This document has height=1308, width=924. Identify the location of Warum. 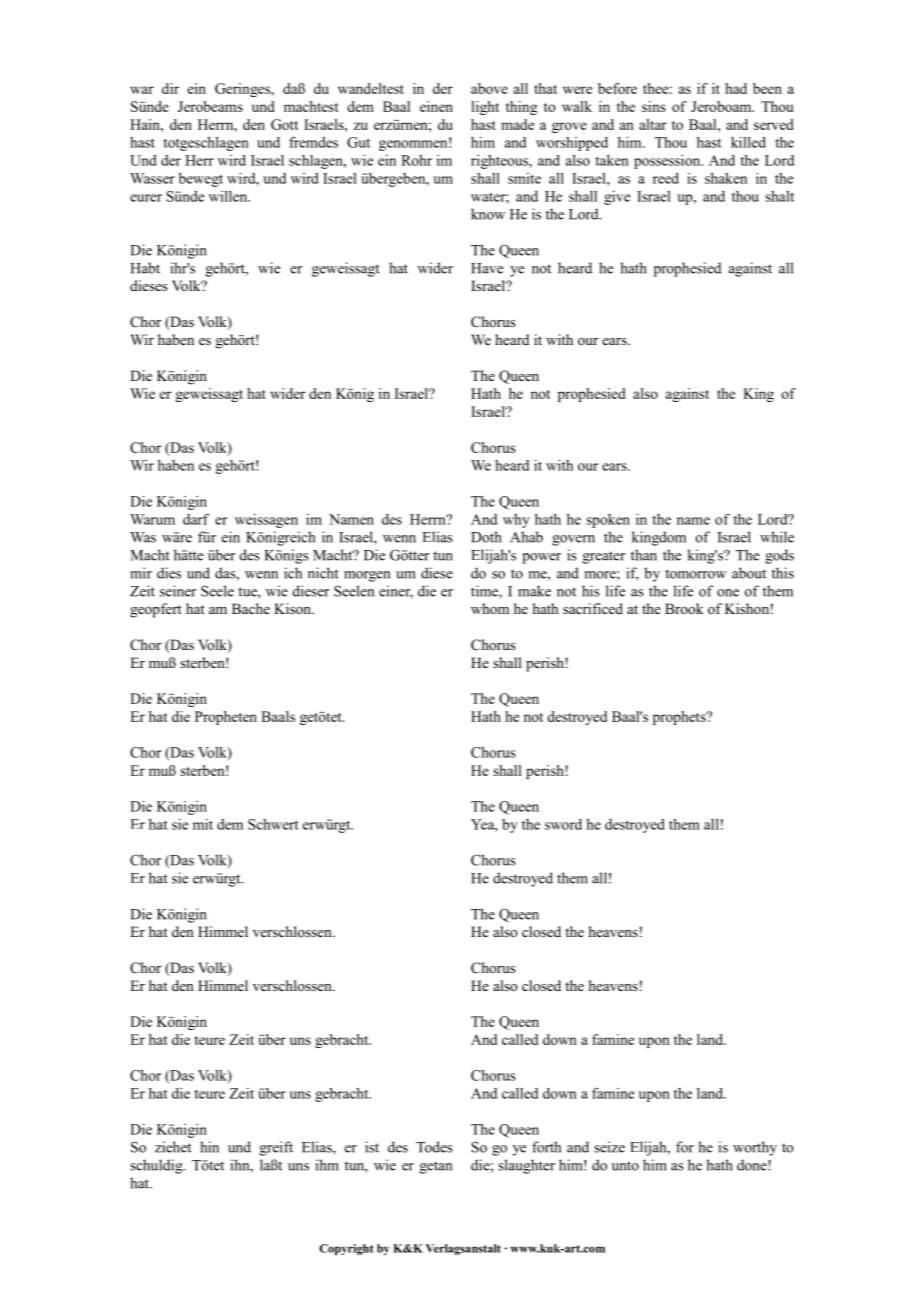
(152, 519).
